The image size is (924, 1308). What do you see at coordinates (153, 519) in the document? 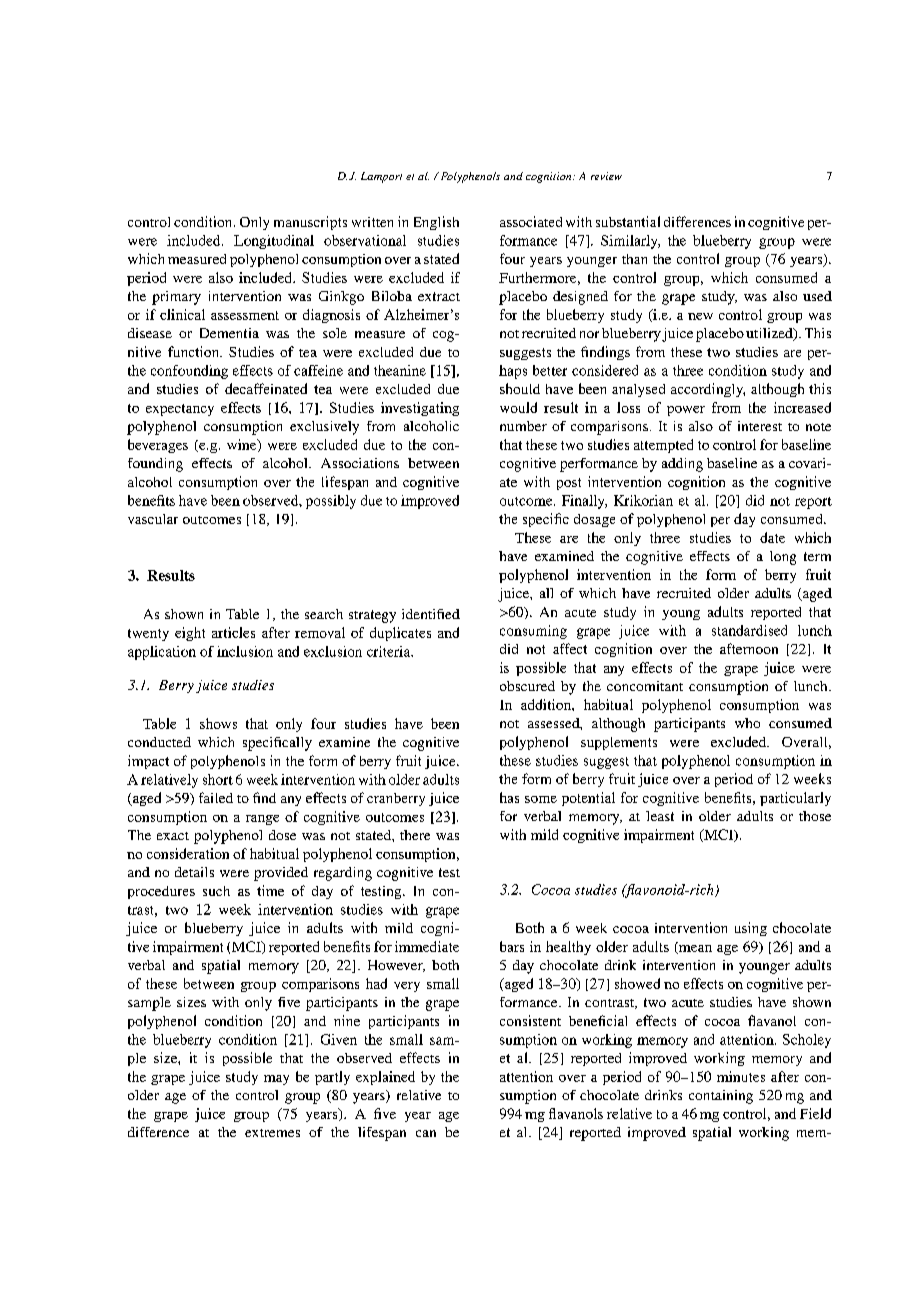
I see `vascular` at bounding box center [153, 519].
